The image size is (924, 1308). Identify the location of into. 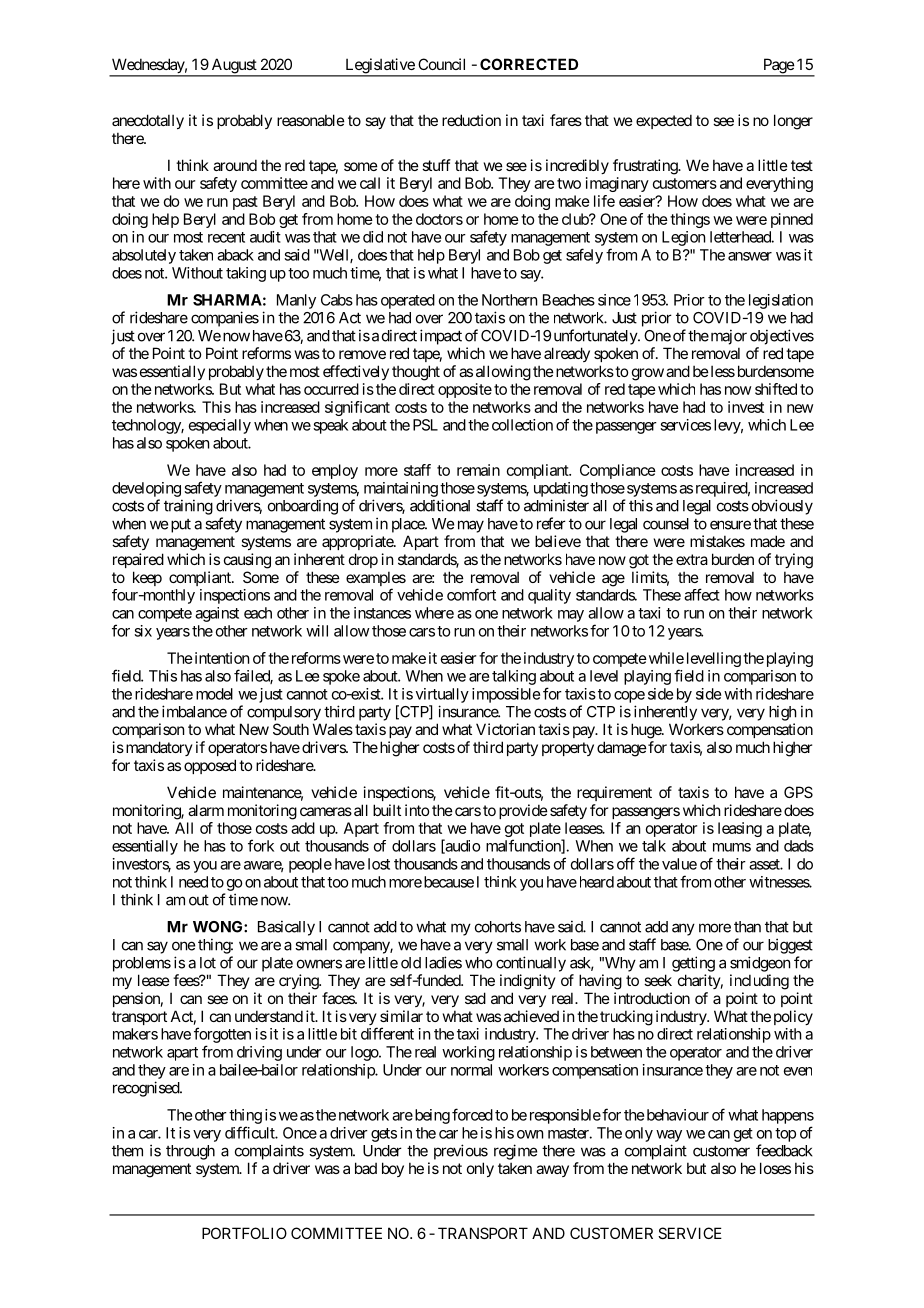
(417, 810).
